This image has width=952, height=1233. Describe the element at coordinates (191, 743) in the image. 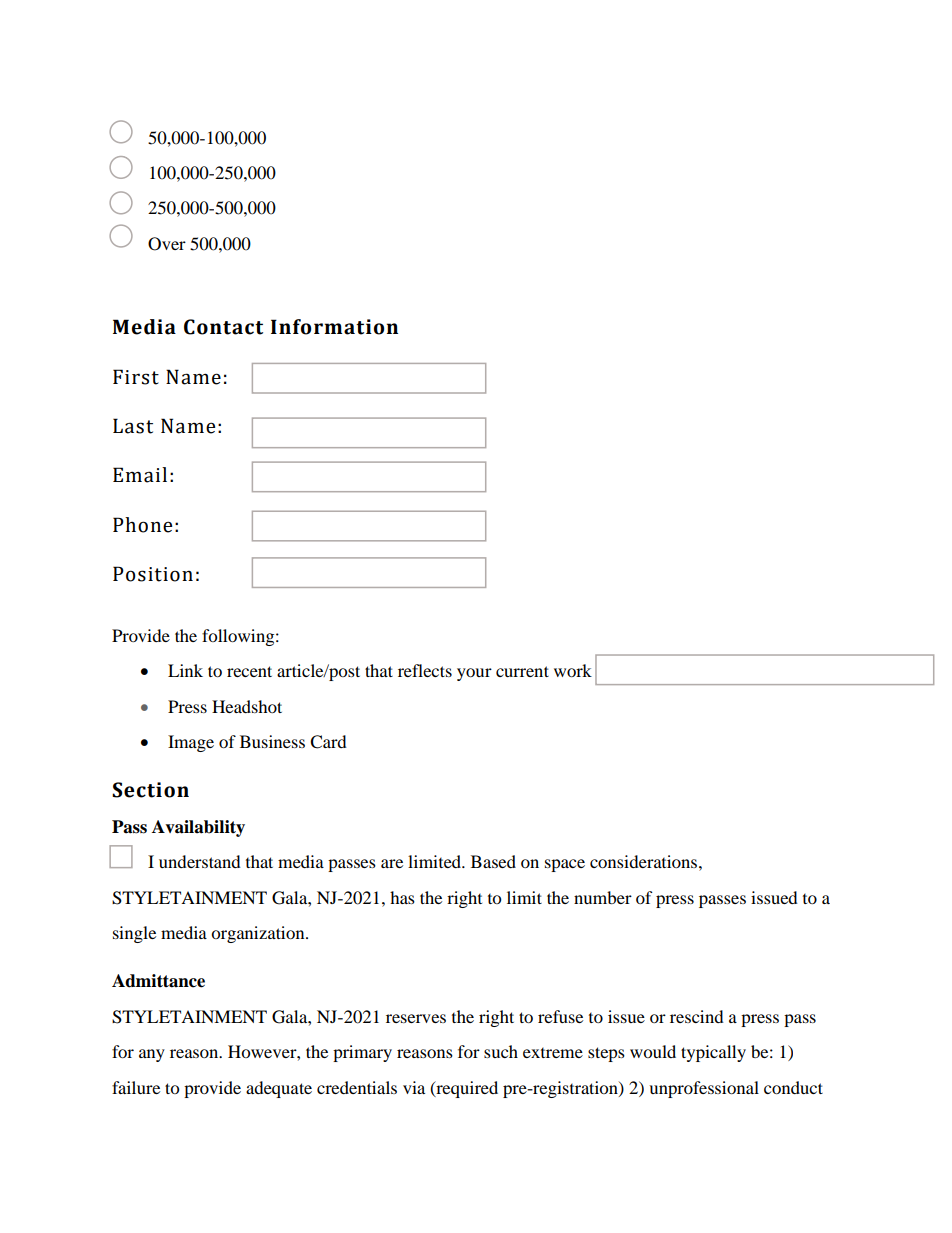

I see `Image` at that location.
